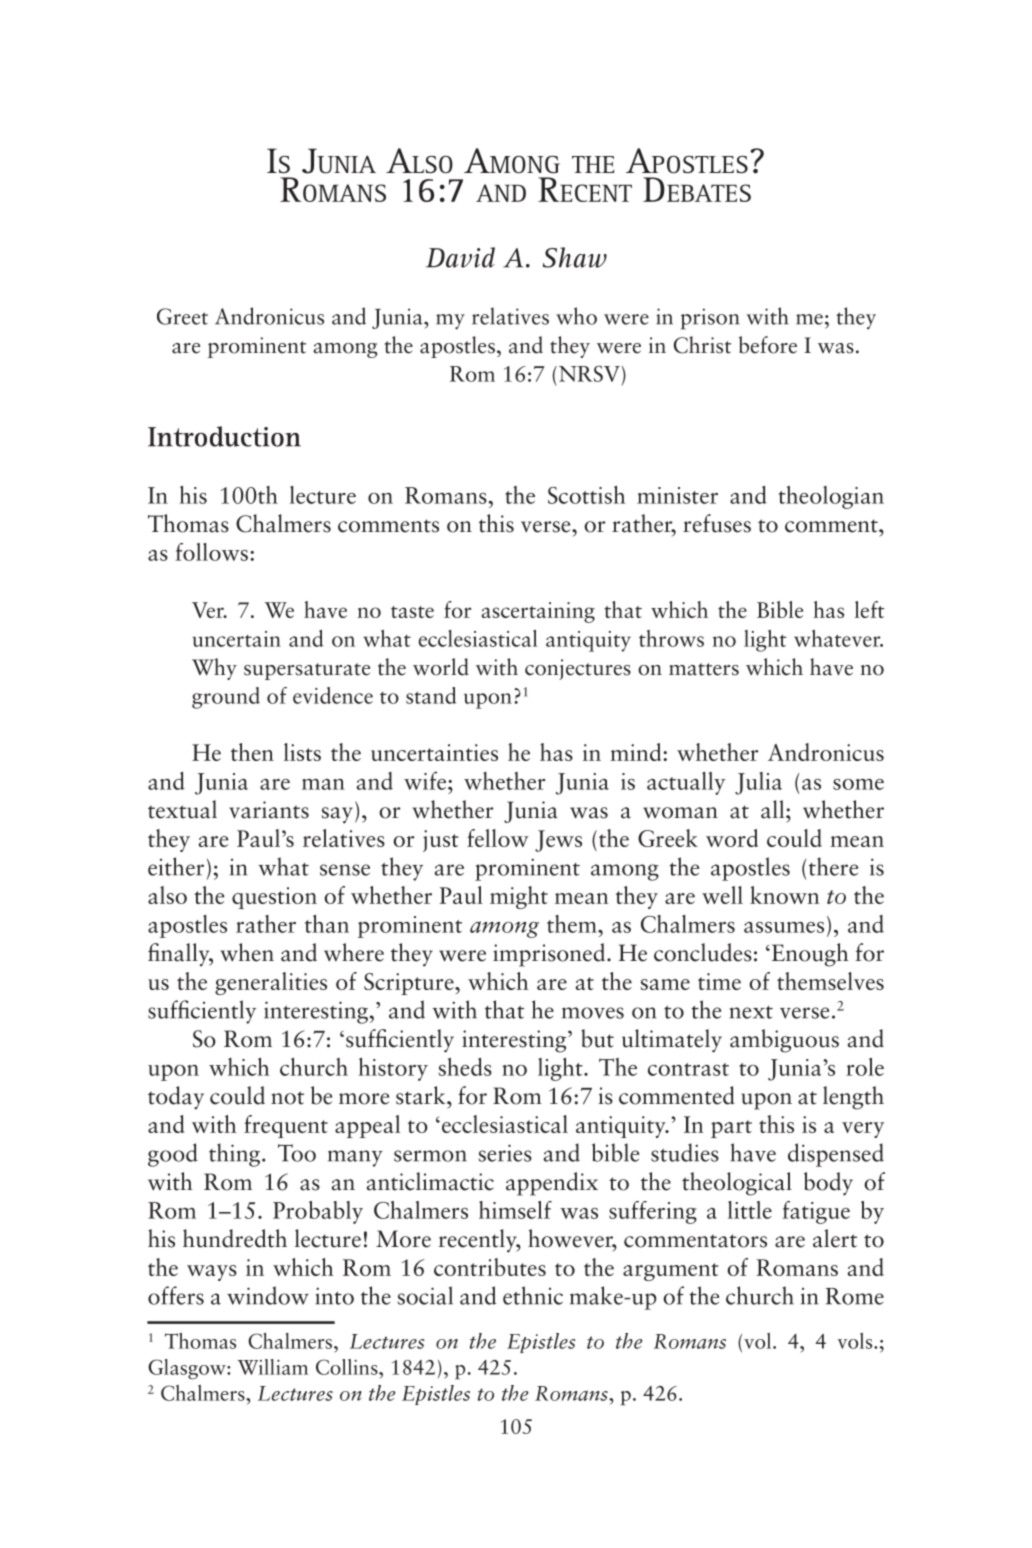 This screenshot has height=1548, width=1032. I want to click on sheds, so click(465, 1067).
